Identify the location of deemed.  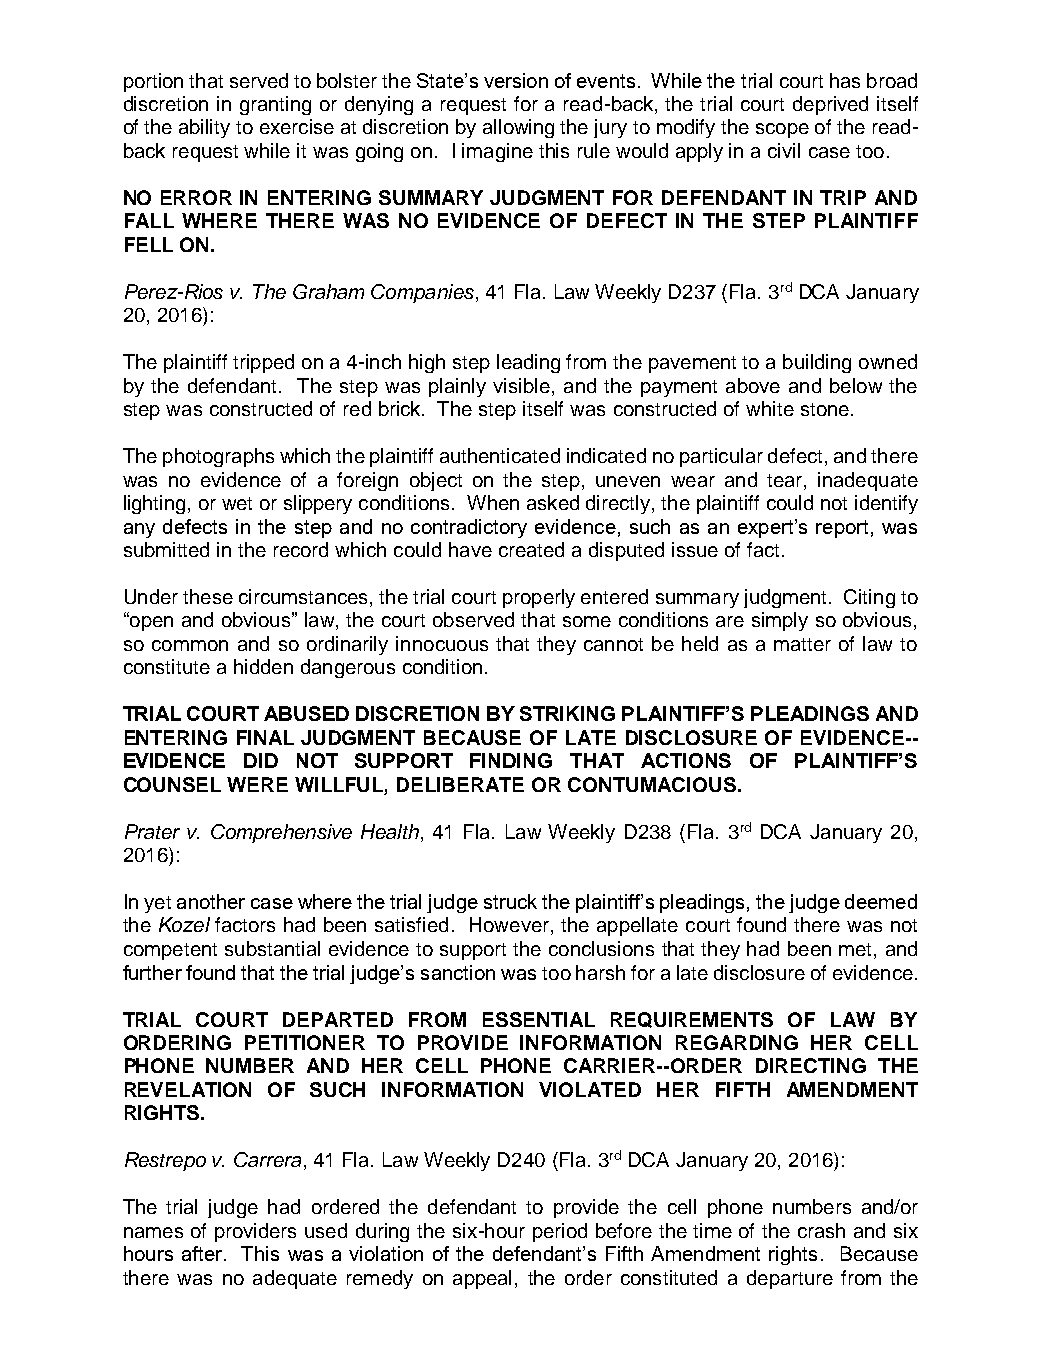
(881, 901).
